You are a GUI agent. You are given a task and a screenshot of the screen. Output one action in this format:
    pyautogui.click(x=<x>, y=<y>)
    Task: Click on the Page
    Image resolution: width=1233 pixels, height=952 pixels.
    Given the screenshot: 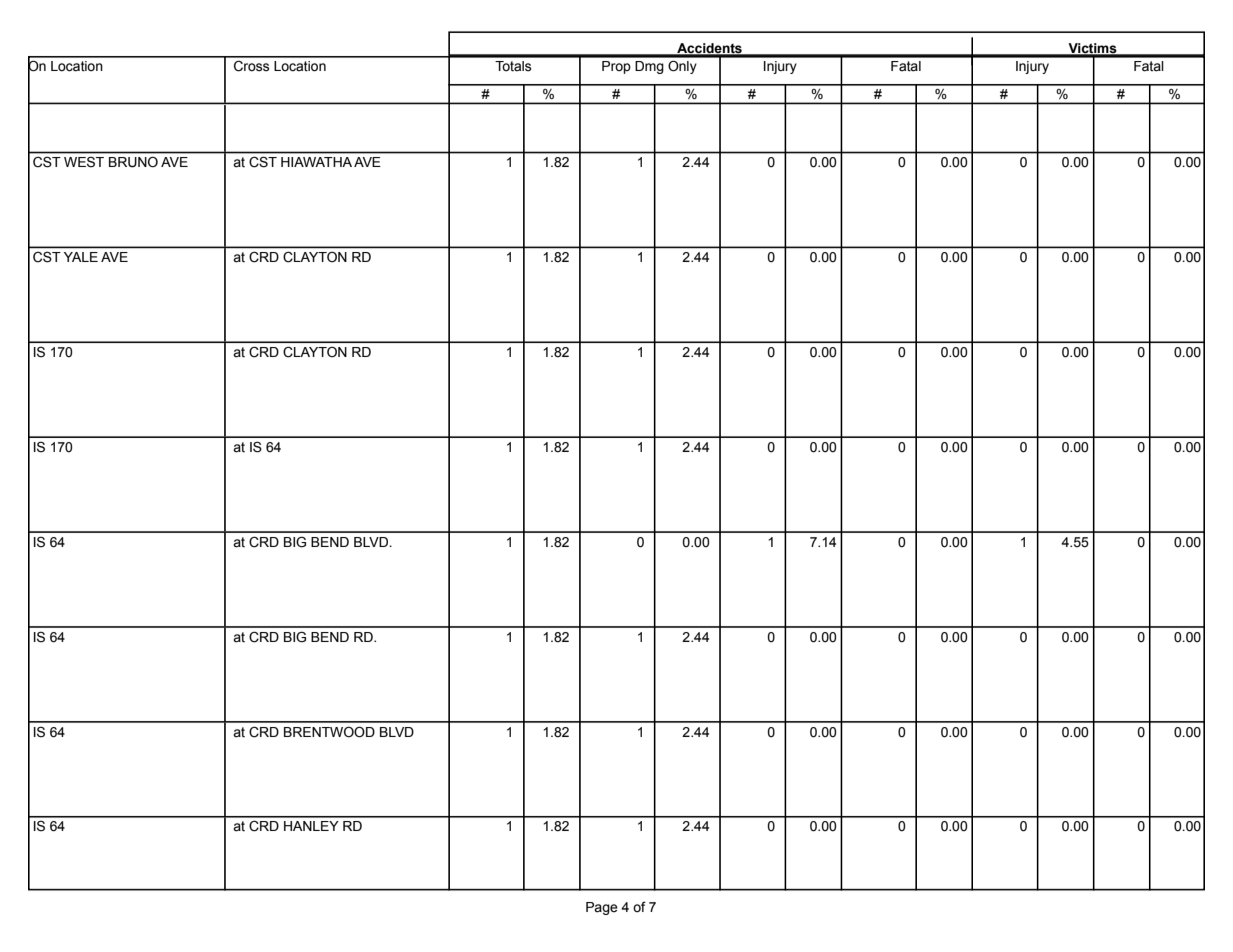 What is the action you would take?
    pyautogui.click(x=602, y=908)
